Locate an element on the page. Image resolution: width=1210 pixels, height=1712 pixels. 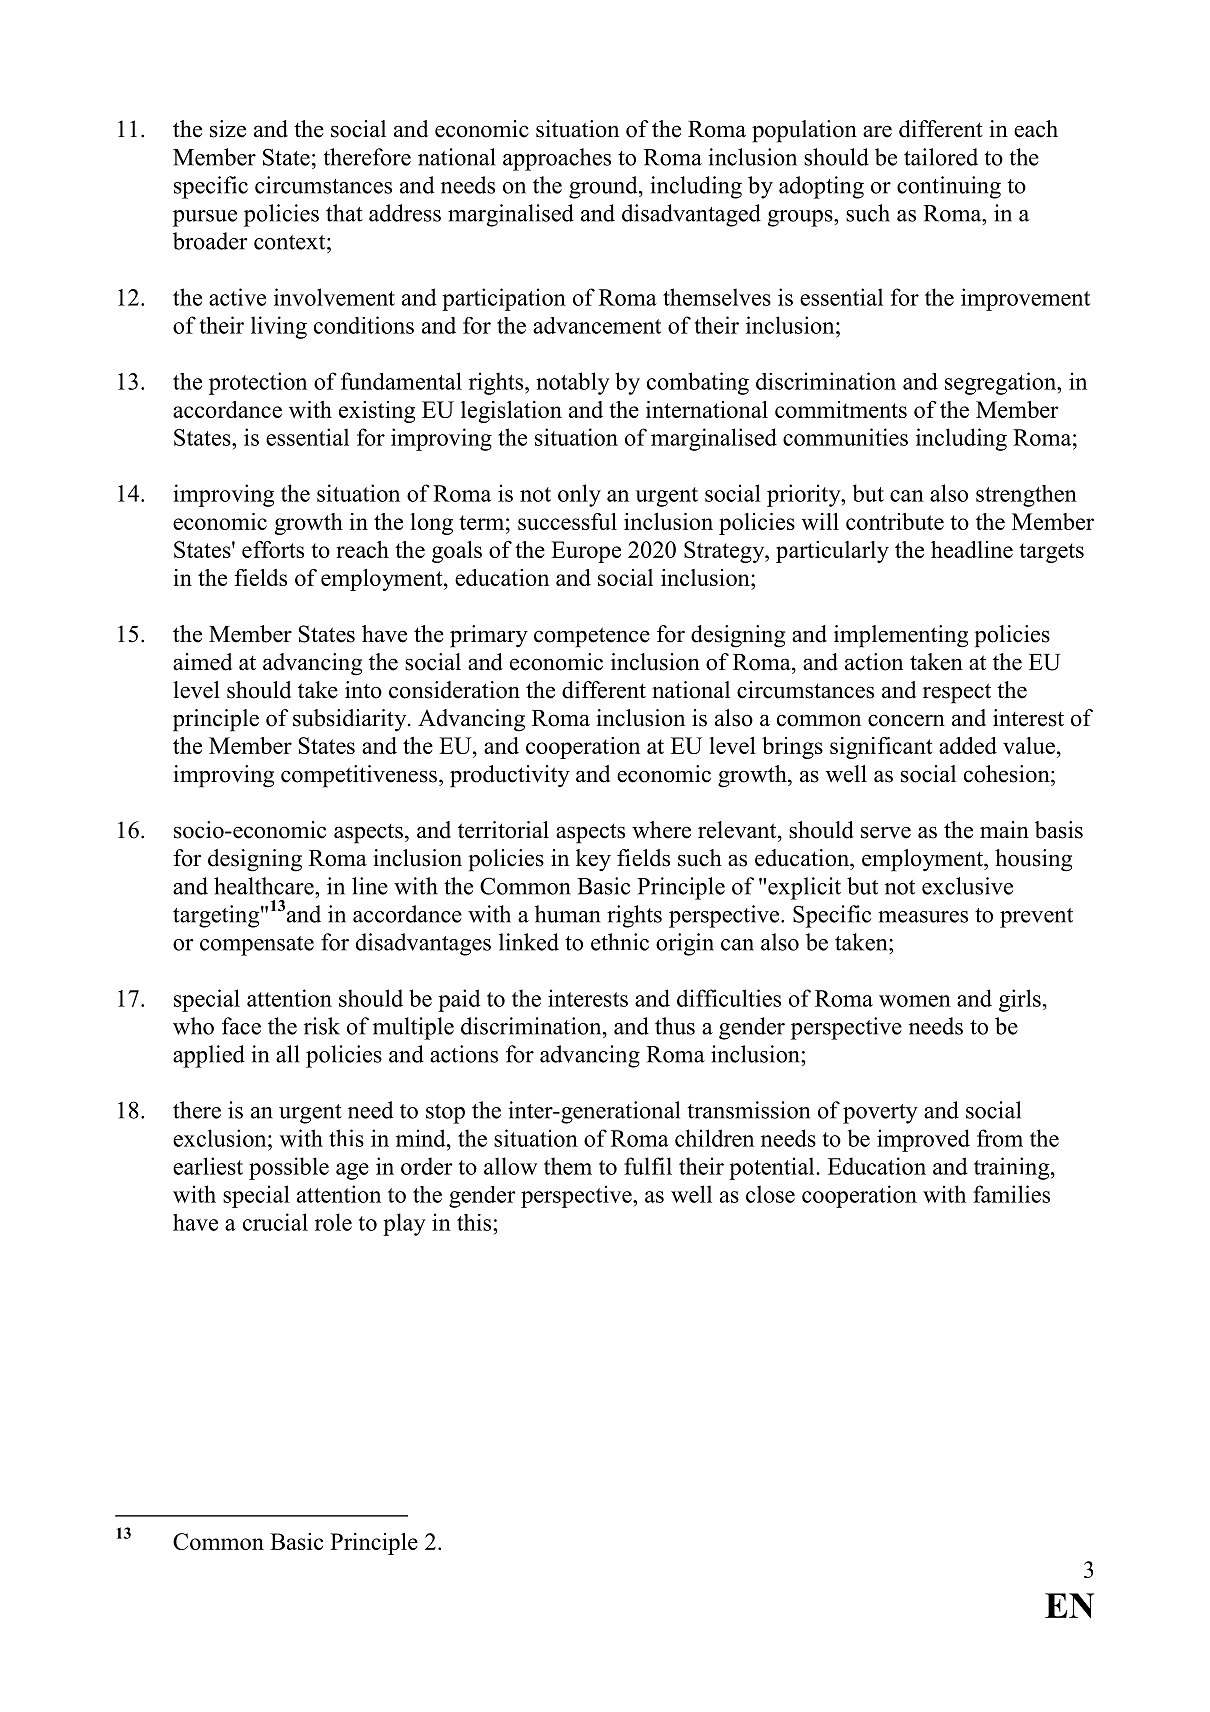
ground is located at coordinates (604, 187).
